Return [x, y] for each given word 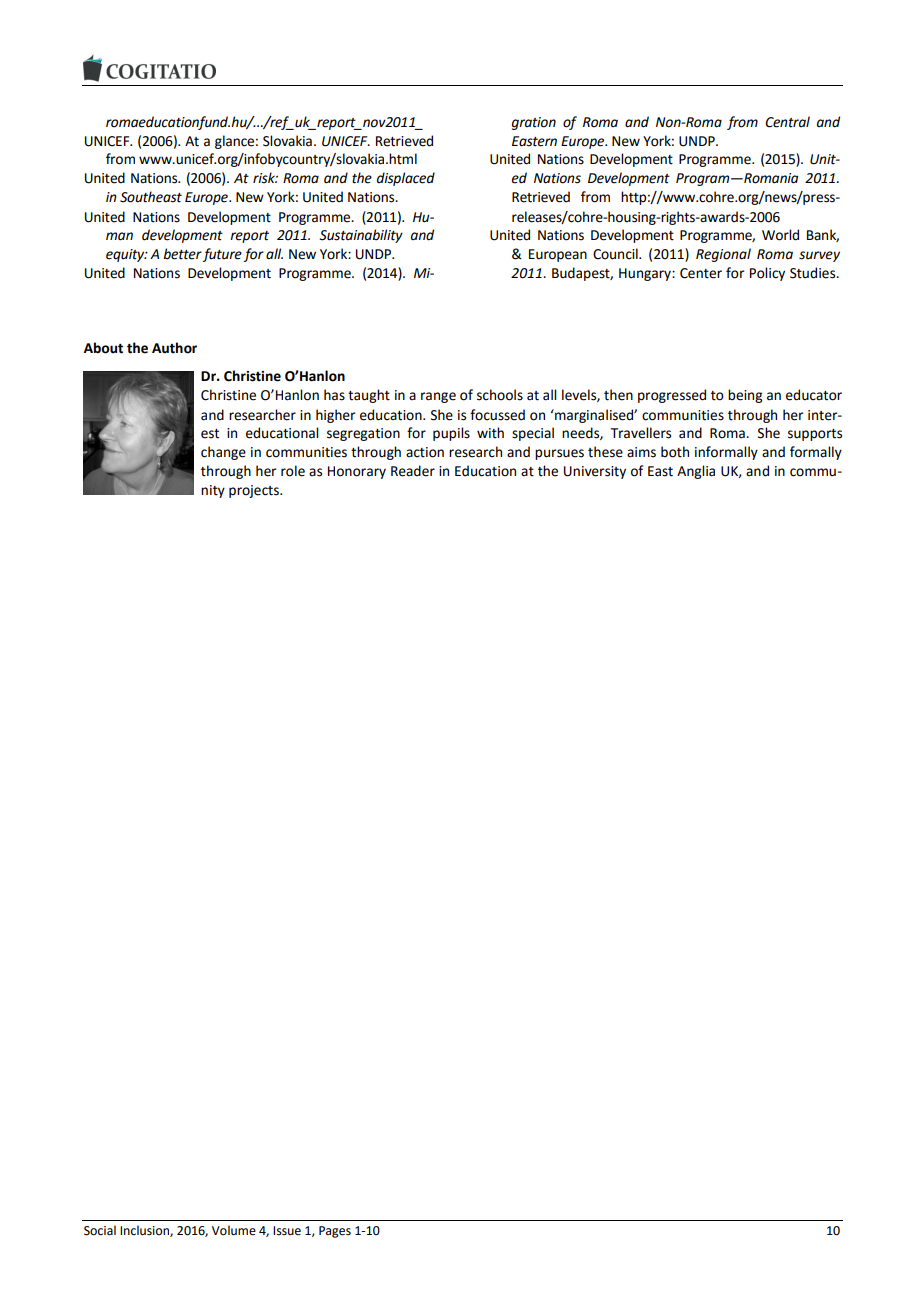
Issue [287, 1231]
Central [787, 122]
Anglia [696, 472]
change [223, 453]
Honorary [357, 472]
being [745, 396]
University [595, 472]
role [293, 471]
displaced [406, 179]
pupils [451, 434]
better [182, 254]
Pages [335, 1232]
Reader [413, 471]
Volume [234, 1230]
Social [100, 1230]
